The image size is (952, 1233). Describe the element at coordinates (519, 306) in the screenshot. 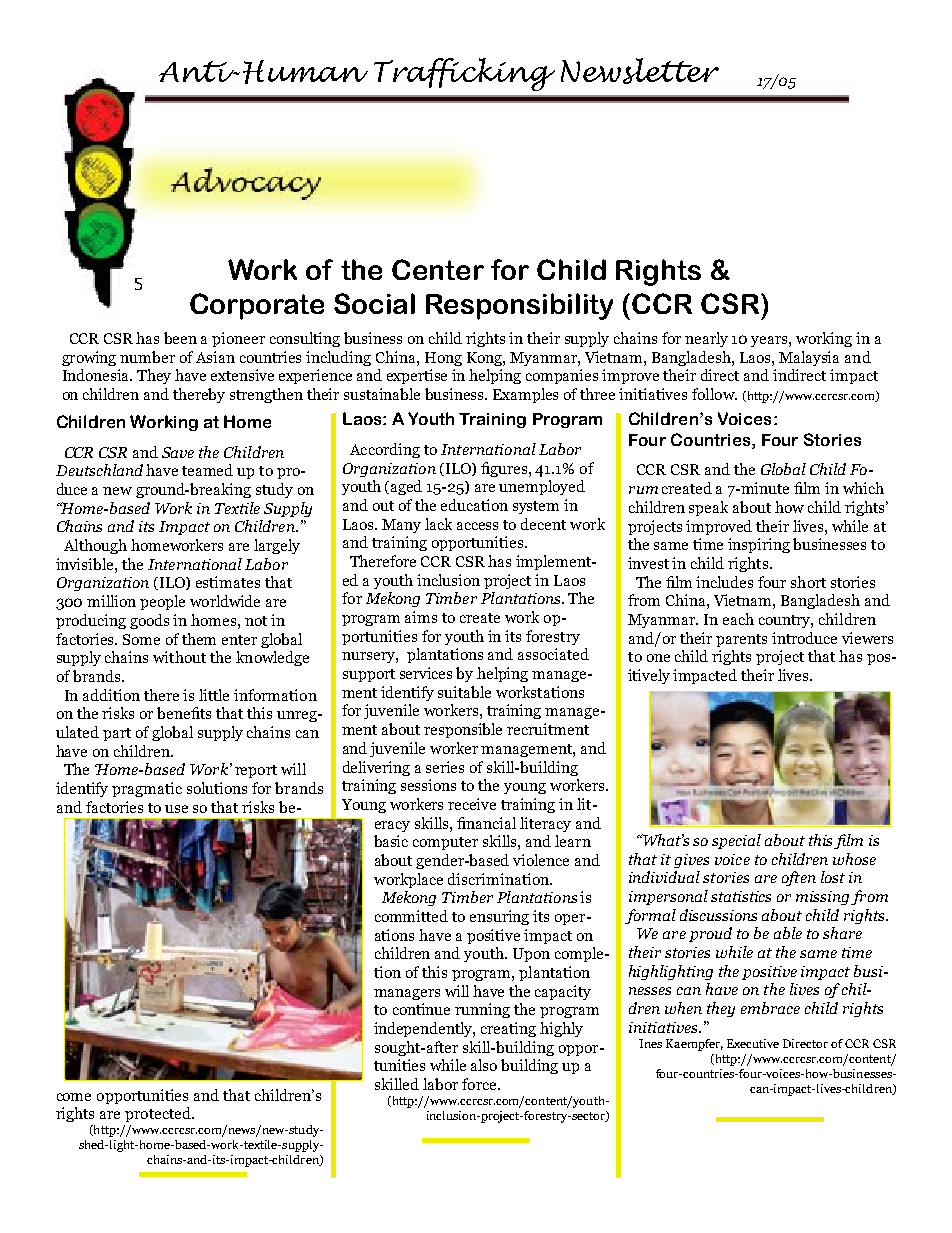

I see `Responsibility` at that location.
